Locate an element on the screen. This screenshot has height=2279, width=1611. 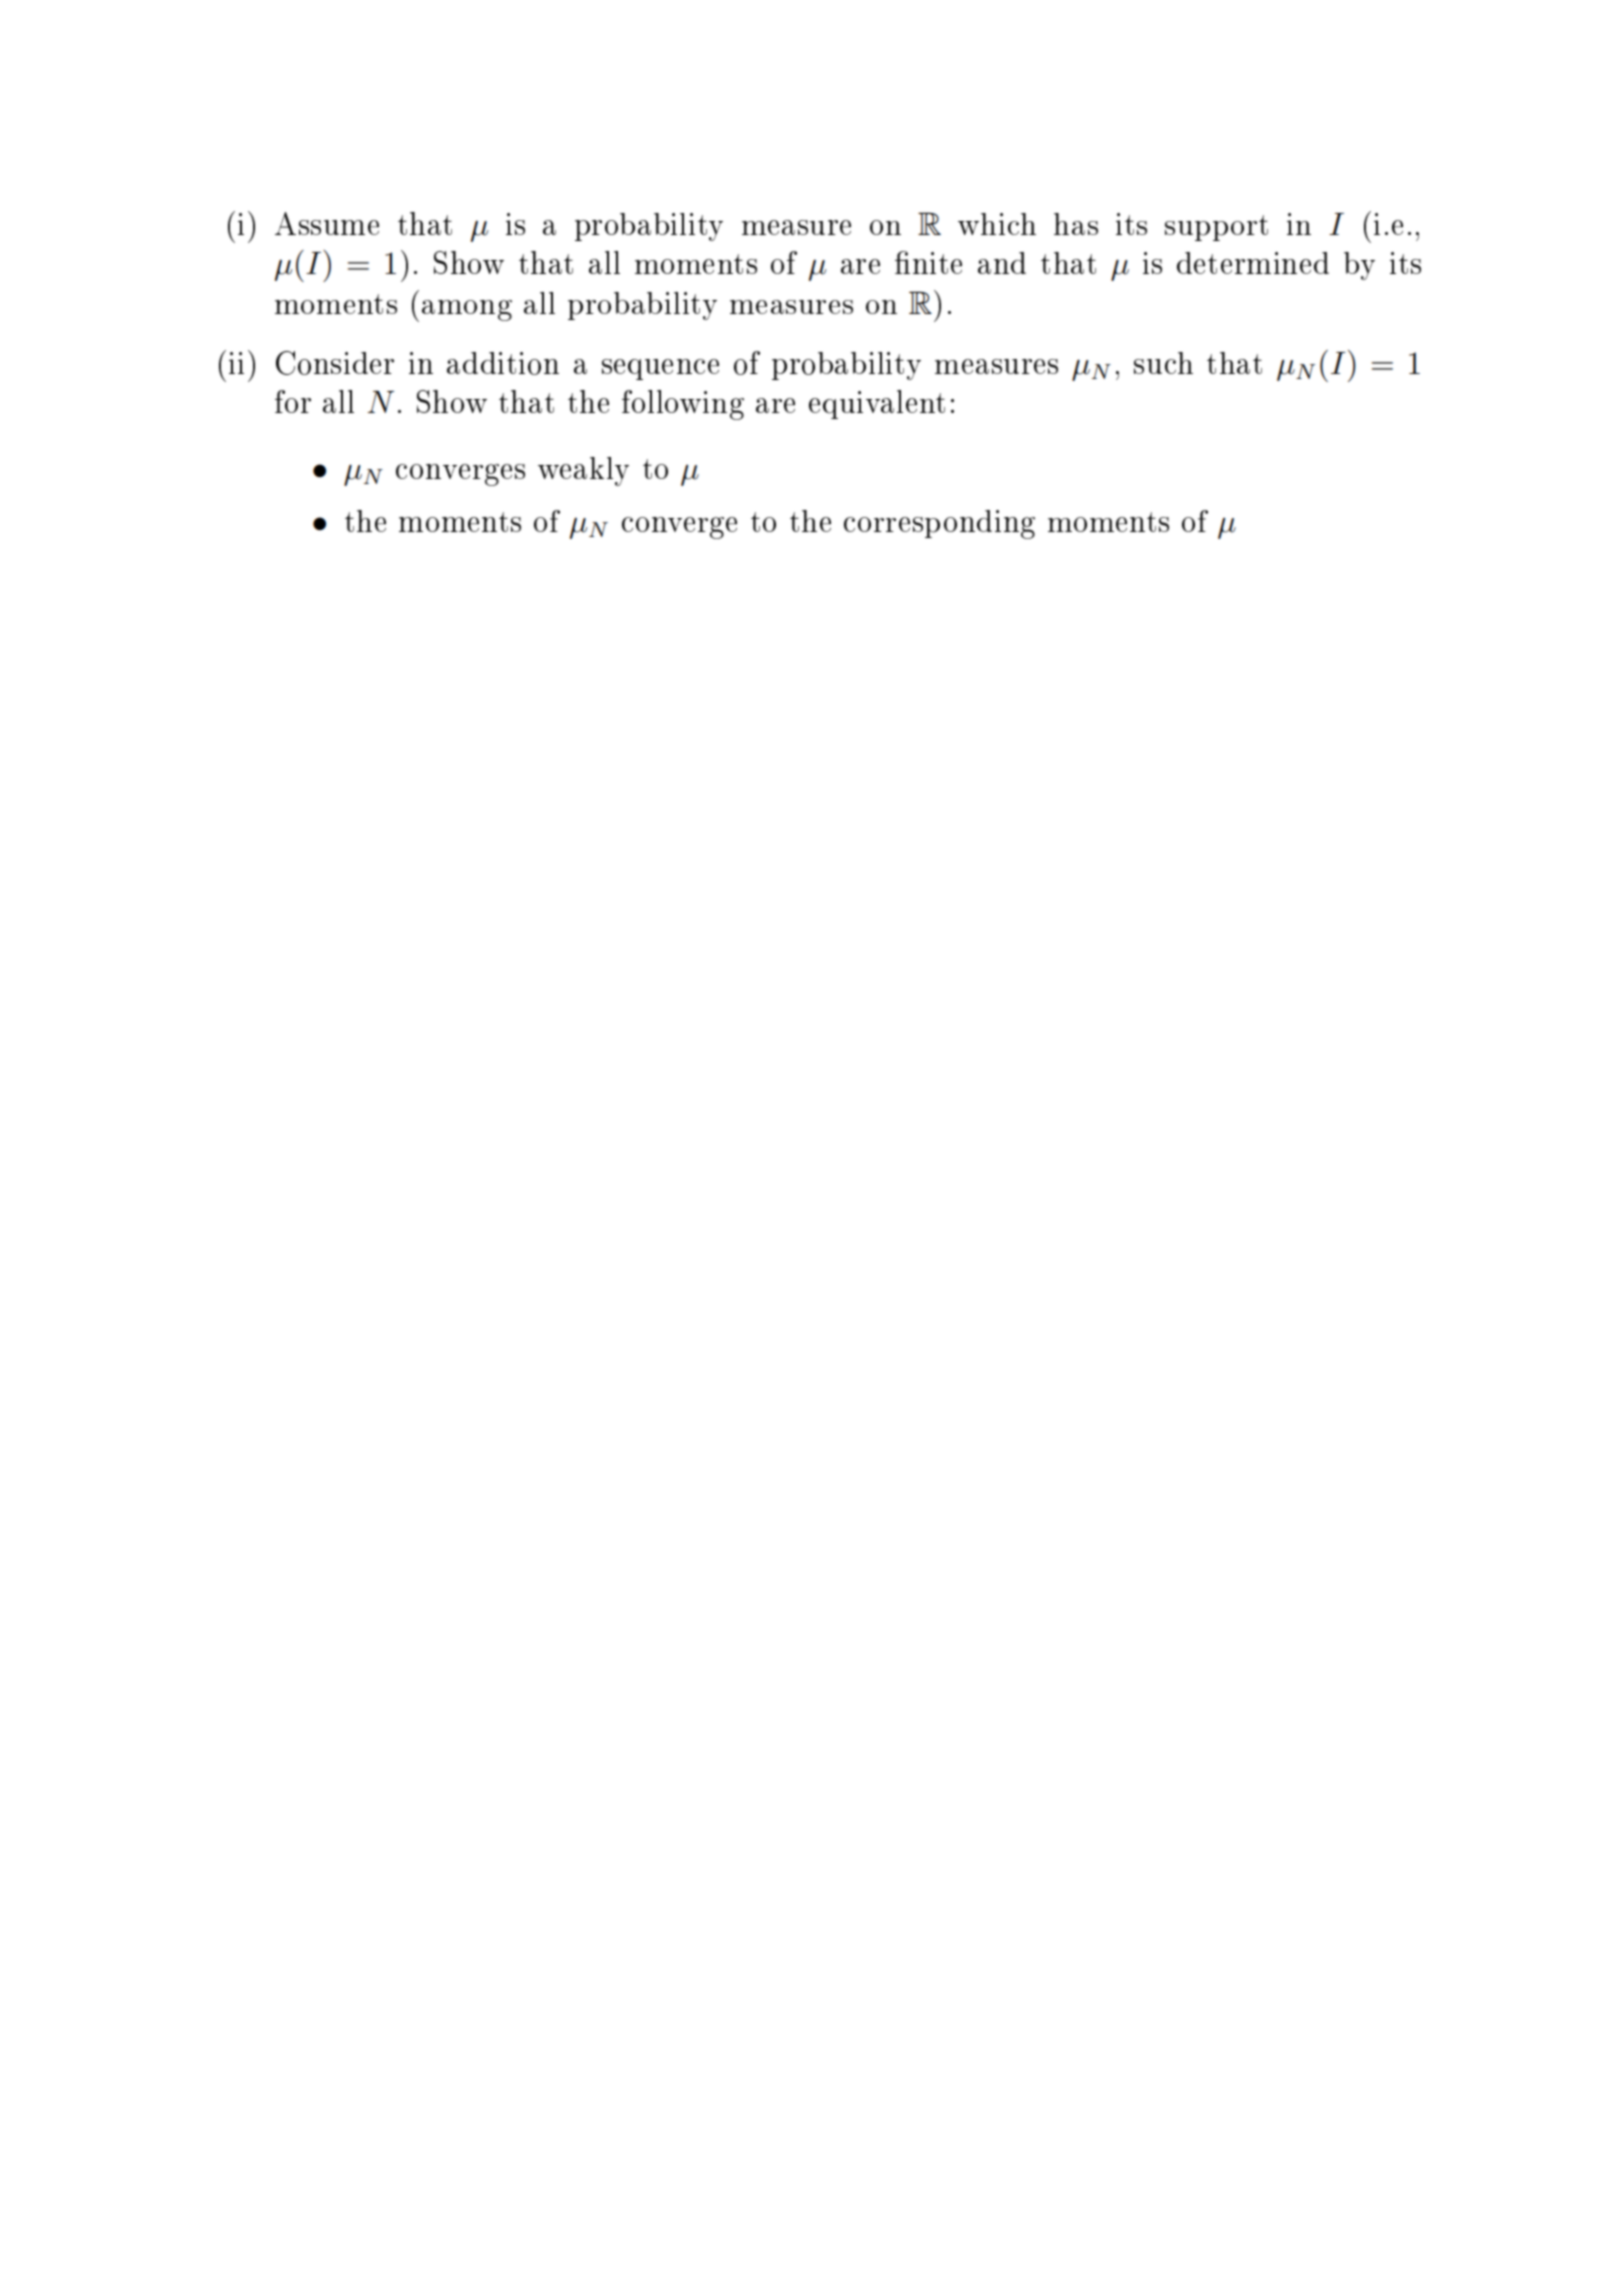
sequence is located at coordinates (660, 369).
